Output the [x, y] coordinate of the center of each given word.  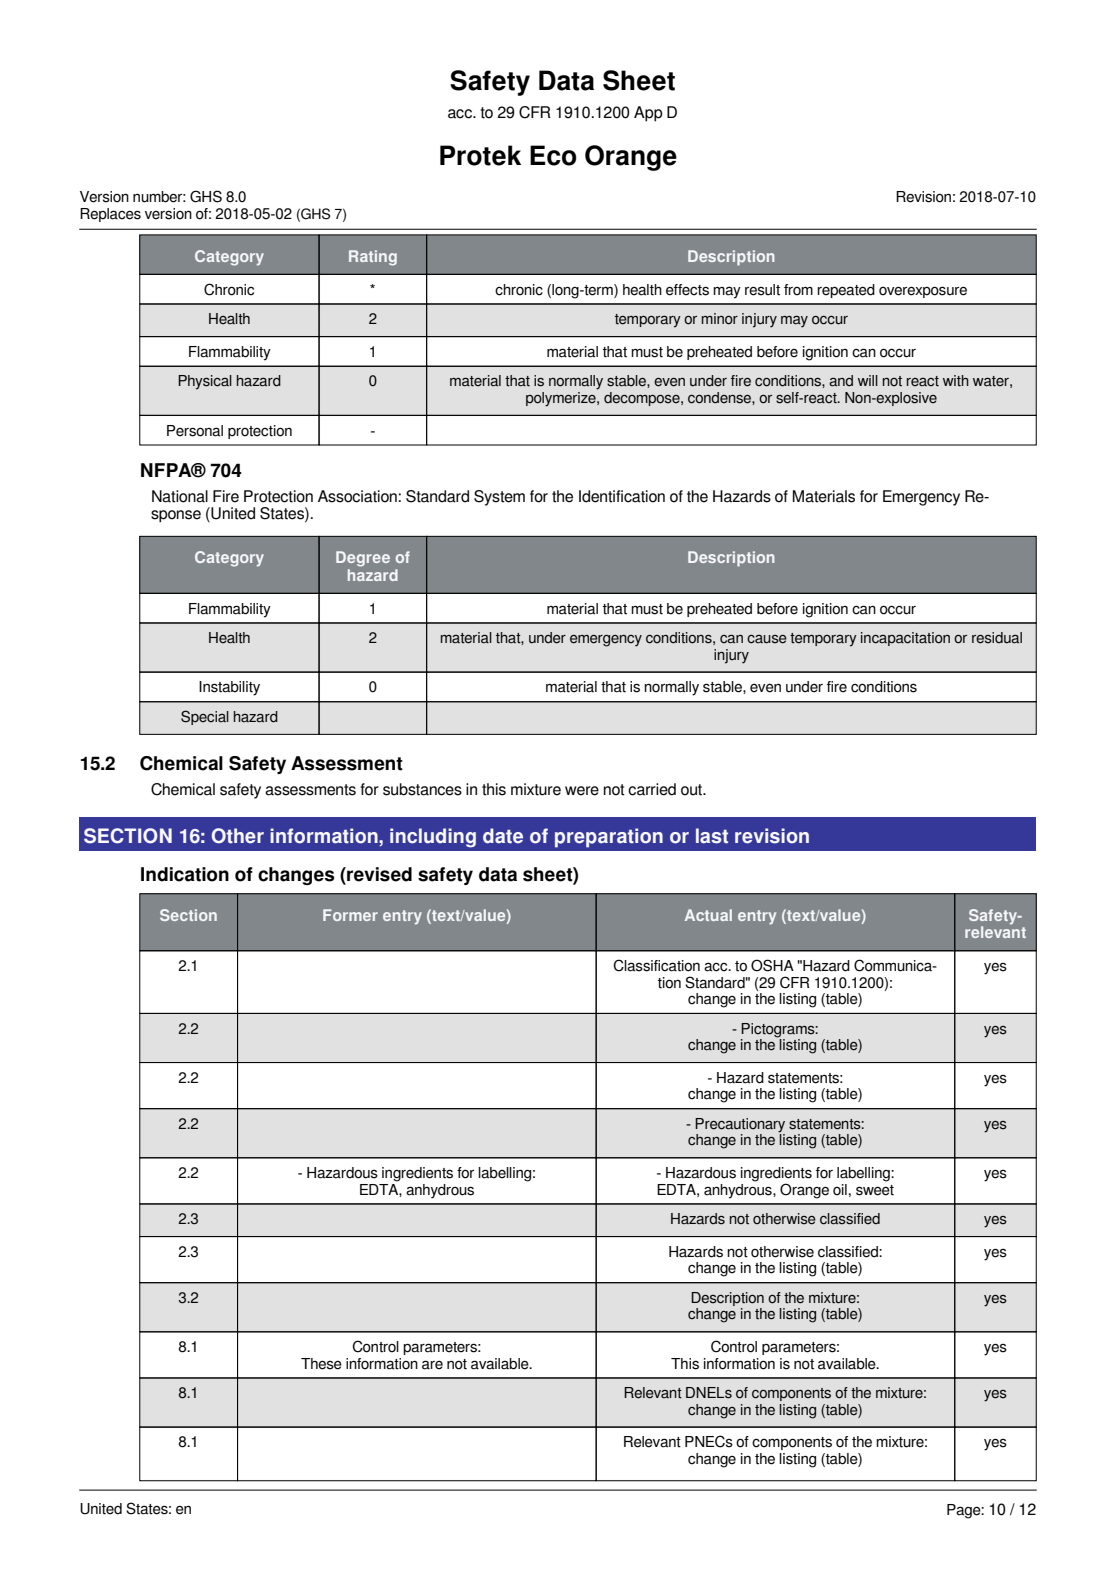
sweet [875, 1190]
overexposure [923, 292]
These [321, 1364]
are [432, 1365]
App [648, 114]
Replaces [110, 215]
